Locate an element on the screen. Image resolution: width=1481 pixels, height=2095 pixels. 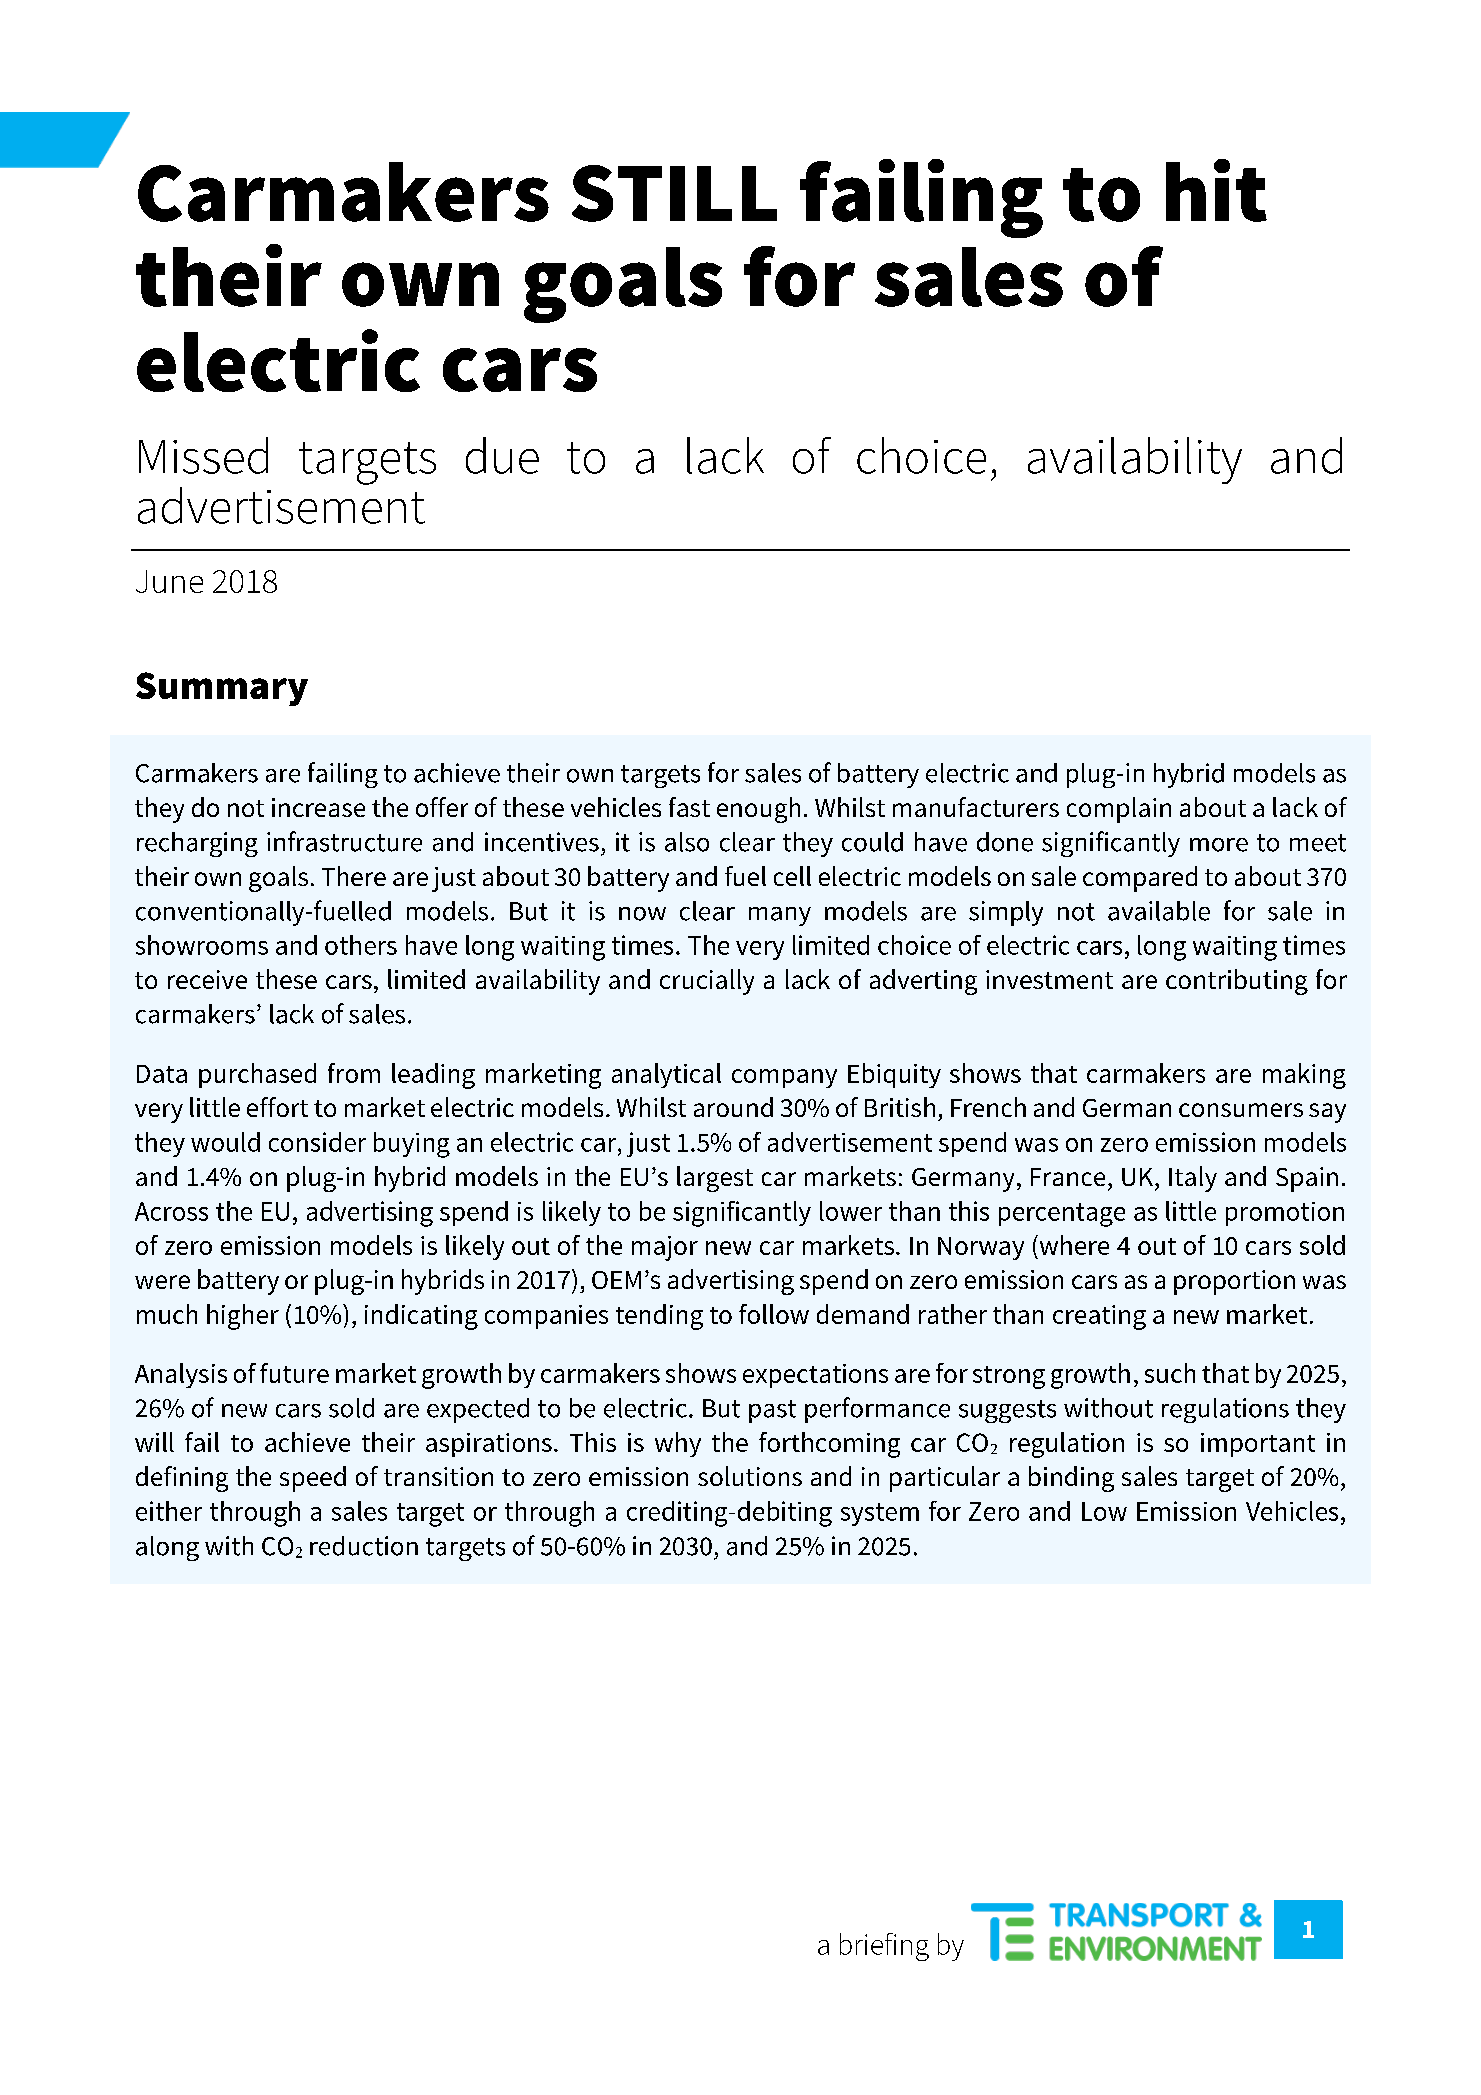
purchased is located at coordinates (257, 1075).
